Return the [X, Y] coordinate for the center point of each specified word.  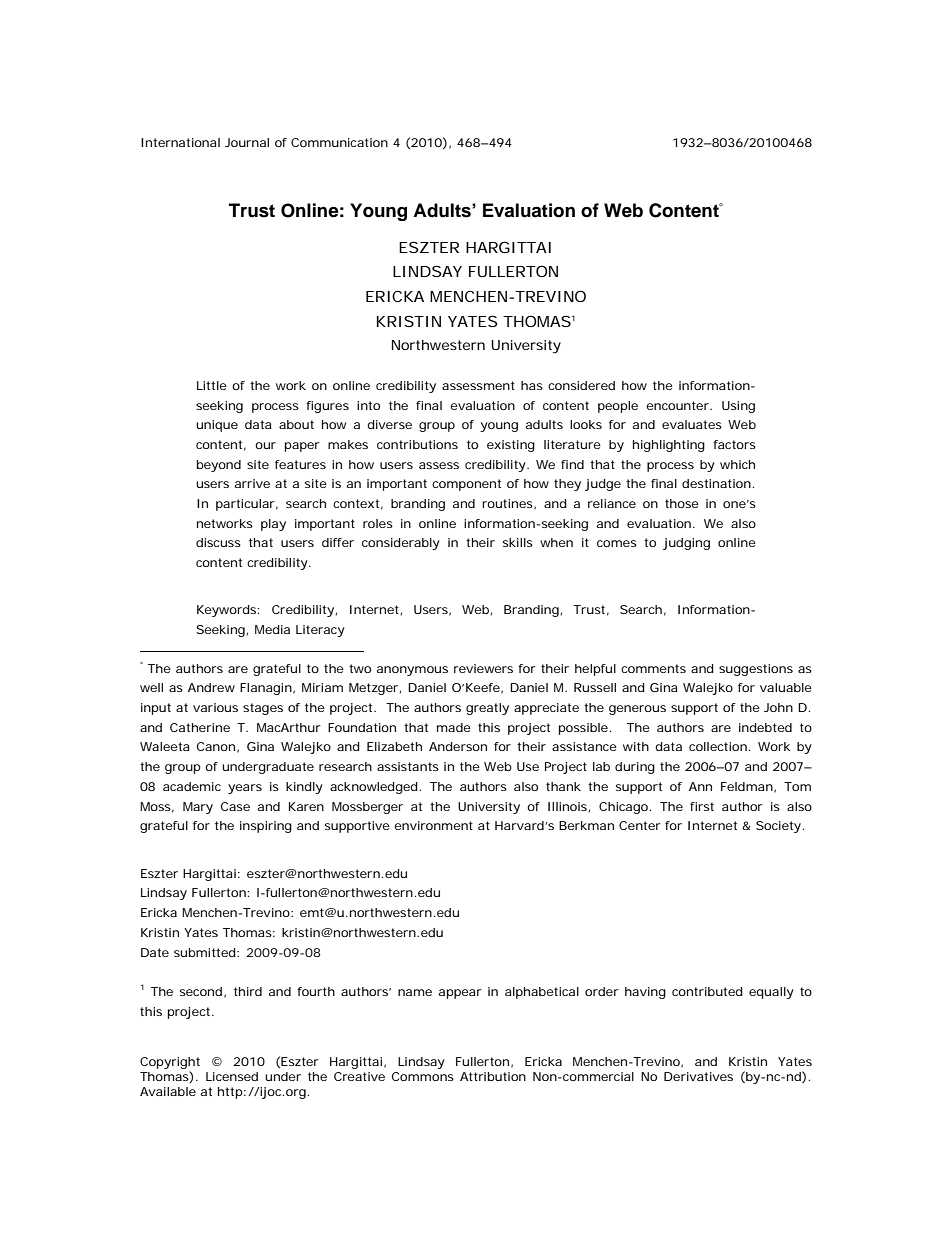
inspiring [266, 827]
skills [518, 542]
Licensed [232, 1076]
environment [433, 825]
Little [212, 385]
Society [778, 827]
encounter [678, 405]
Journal [247, 142]
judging [686, 544]
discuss [218, 542]
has [532, 385]
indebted [765, 727]
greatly [487, 709]
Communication [339, 142]
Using [738, 407]
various [215, 707]
